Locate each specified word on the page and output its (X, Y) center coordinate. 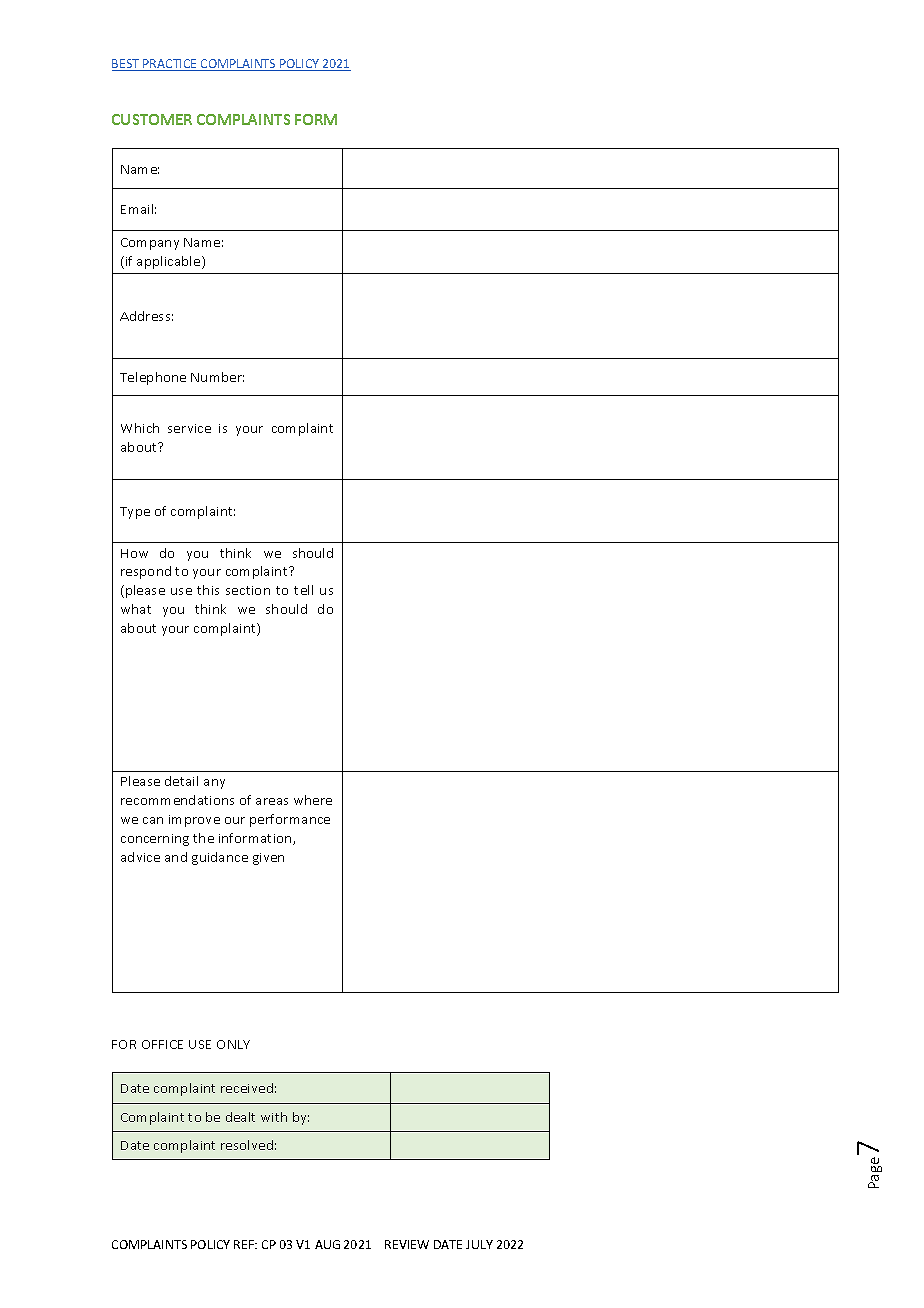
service (189, 428)
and (176, 857)
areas (272, 801)
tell (303, 590)
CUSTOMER (152, 119)
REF (245, 1244)
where (313, 800)
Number (217, 377)
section (248, 590)
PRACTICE (170, 65)
